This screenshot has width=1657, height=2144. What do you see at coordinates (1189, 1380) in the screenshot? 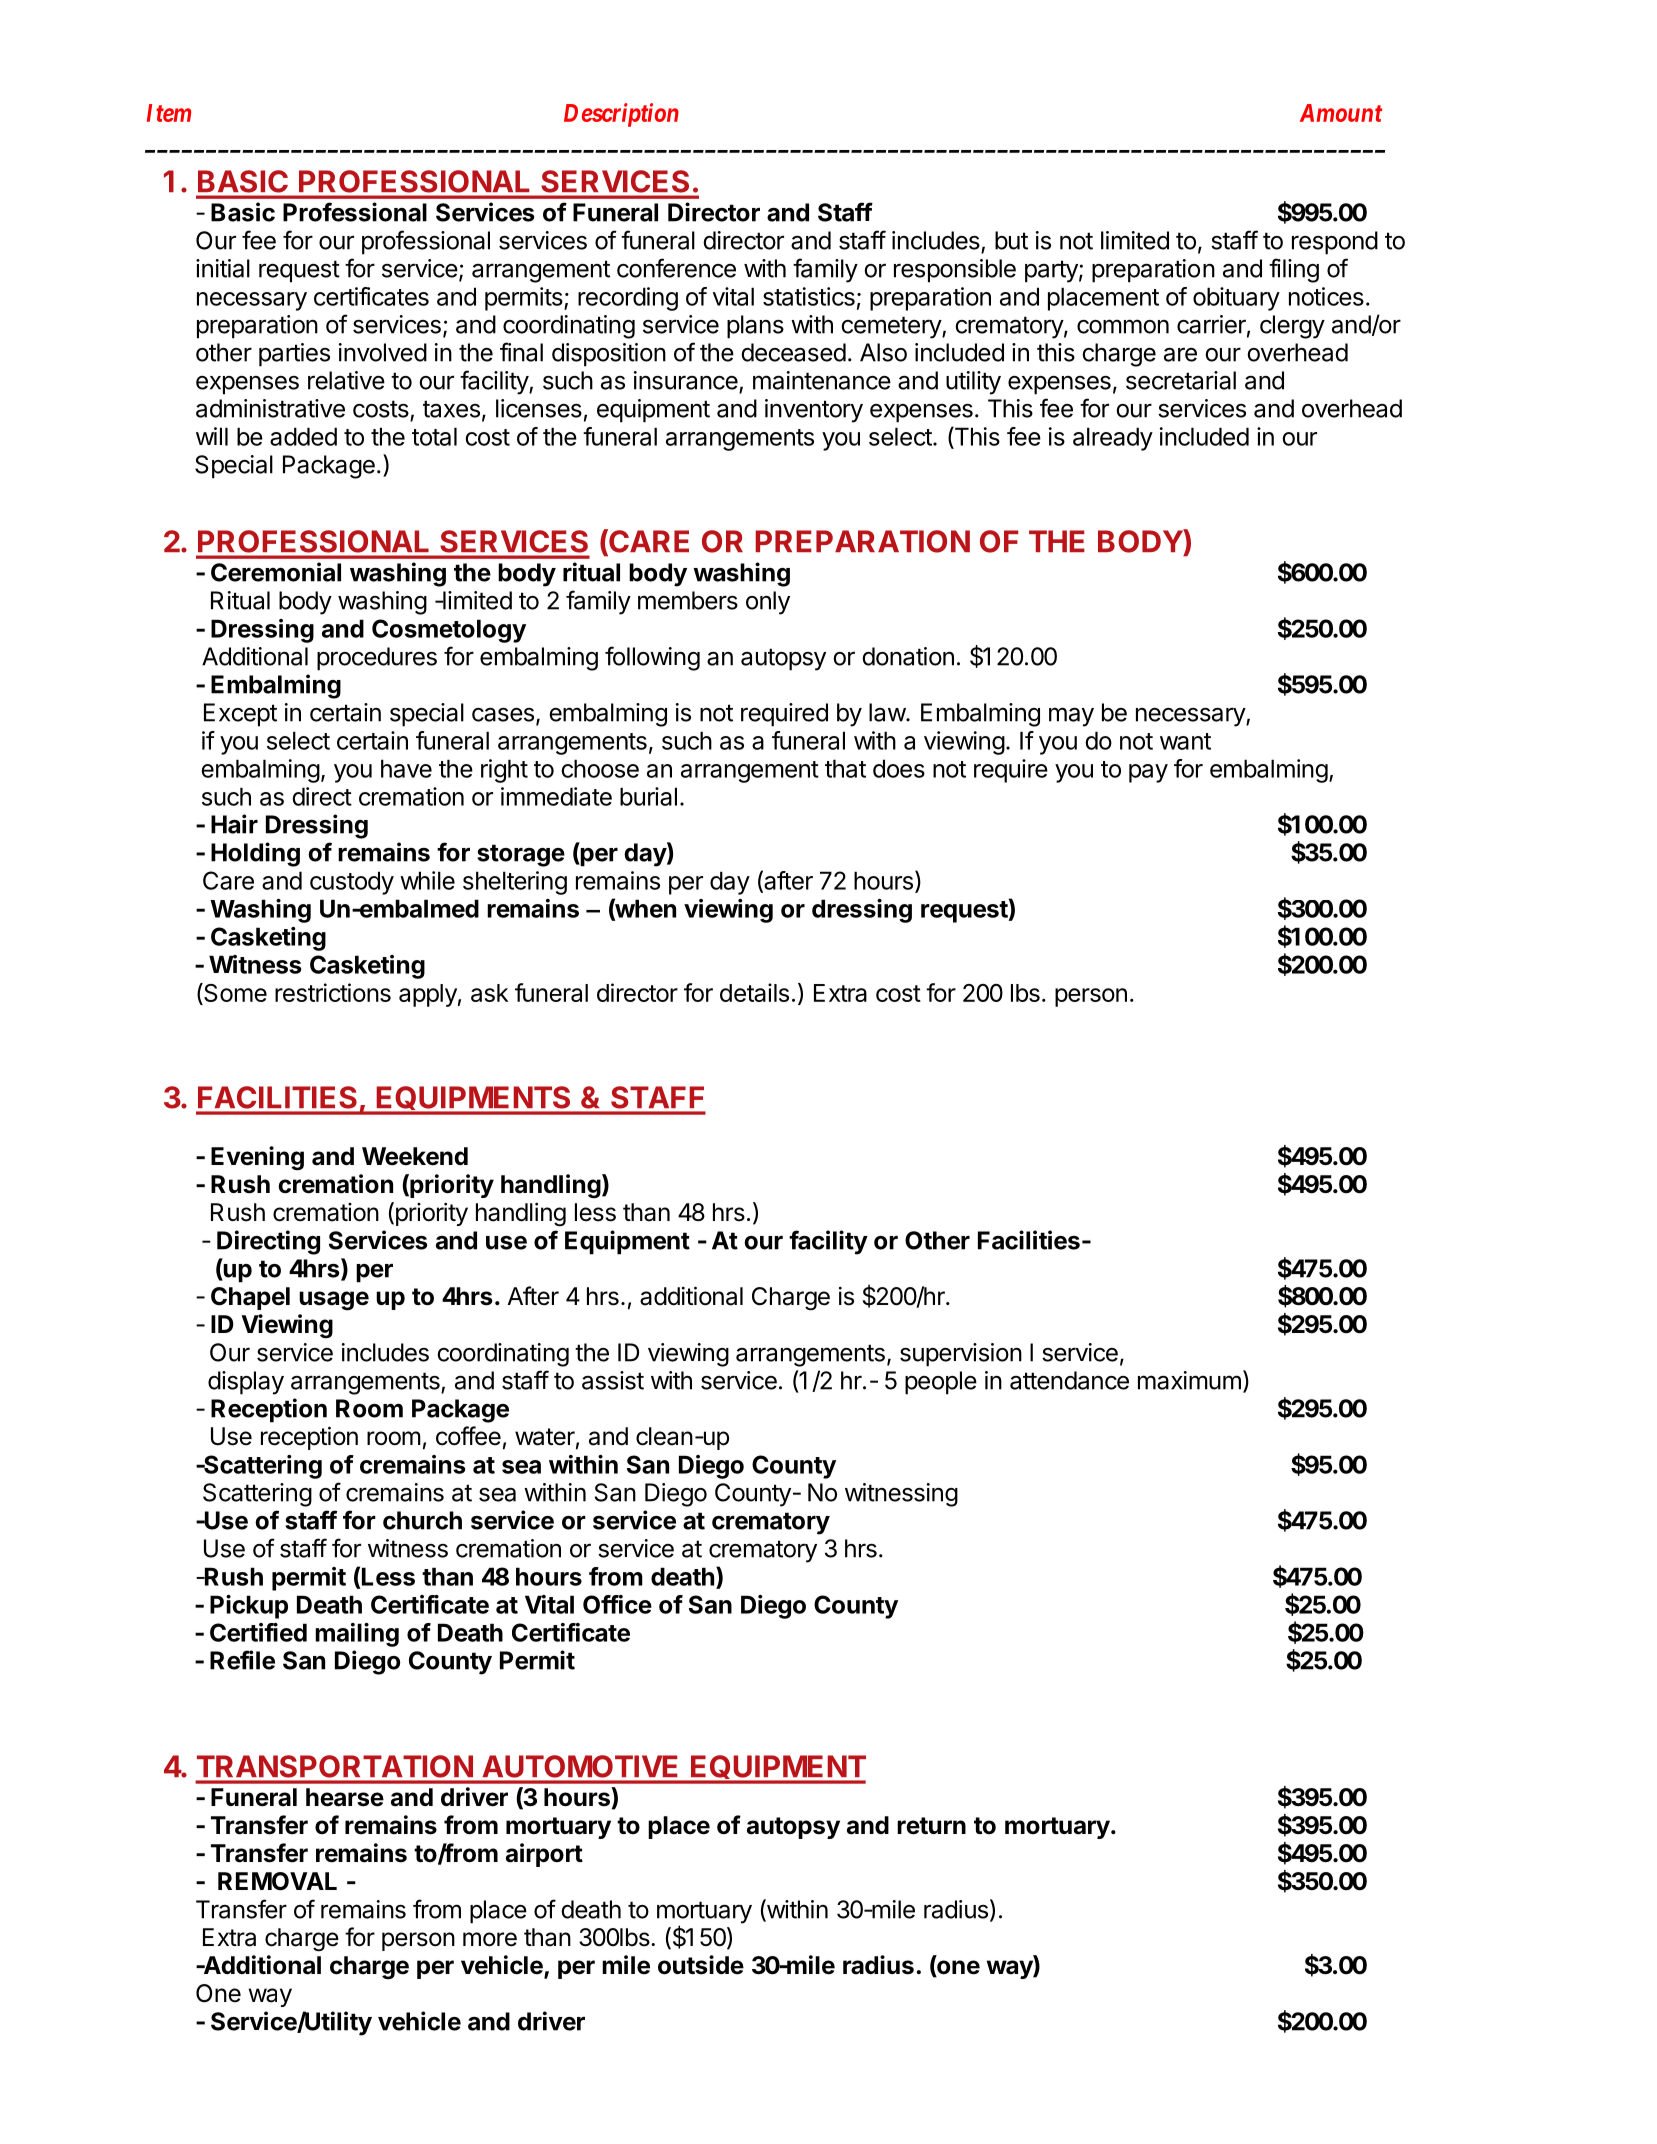
I see `maximum` at bounding box center [1189, 1380].
